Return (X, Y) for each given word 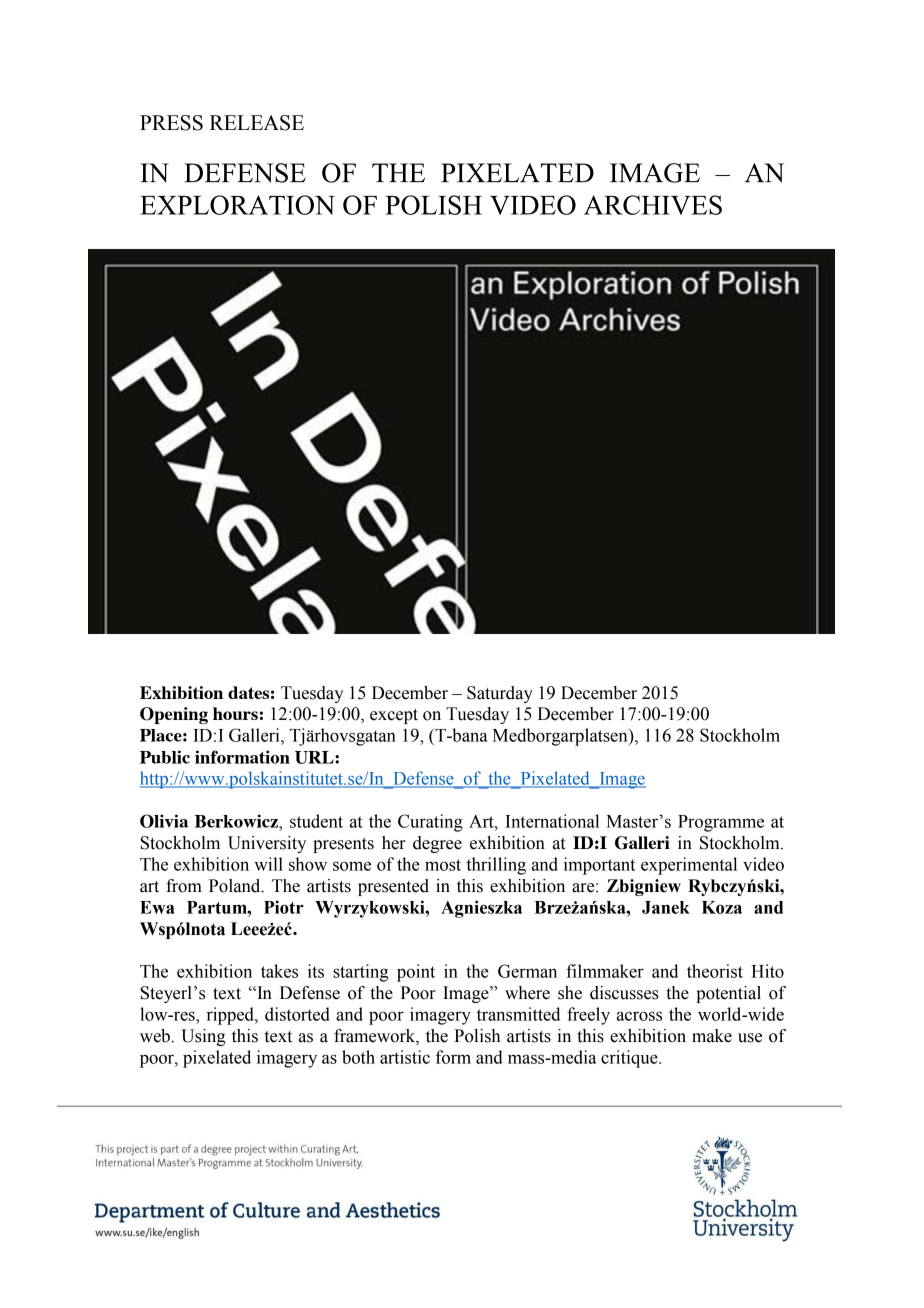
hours (235, 713)
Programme (721, 823)
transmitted (518, 1014)
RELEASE (257, 123)
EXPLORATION (237, 205)
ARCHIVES (653, 205)
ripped (231, 1016)
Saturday (500, 694)
